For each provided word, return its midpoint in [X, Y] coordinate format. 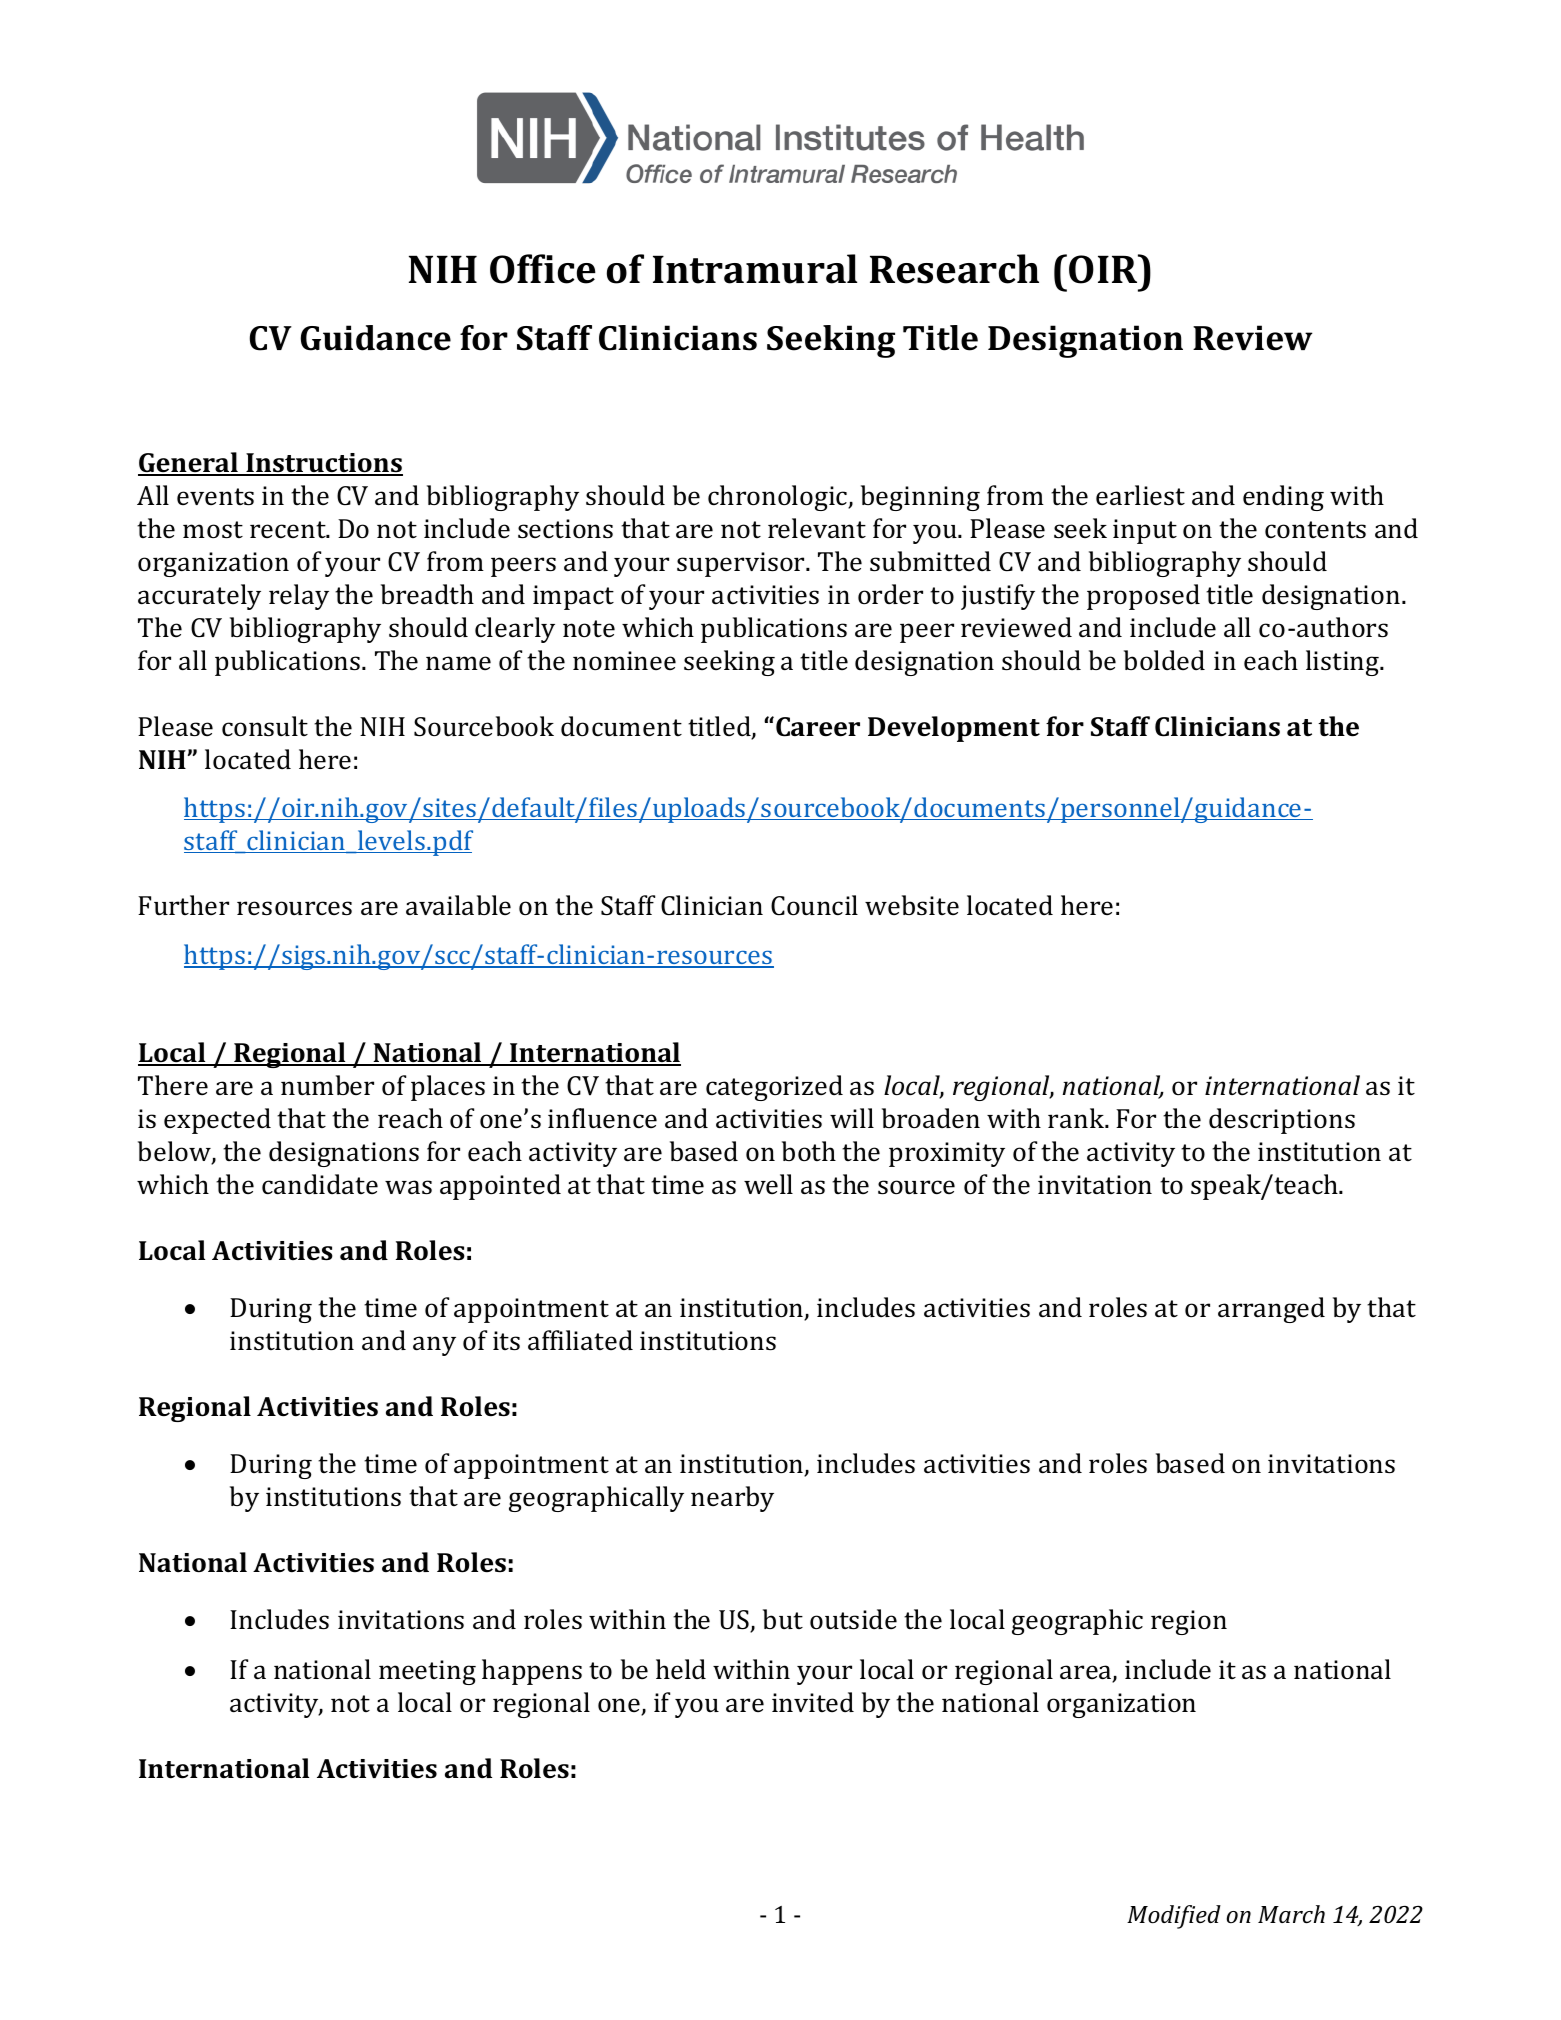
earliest [1140, 495]
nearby [732, 1499]
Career [818, 727]
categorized [774, 1088]
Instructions [323, 464]
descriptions [1282, 1121]
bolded [1164, 660]
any [434, 1346]
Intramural [755, 269]
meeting [427, 1672]
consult [265, 726]
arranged [1271, 1310]
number [327, 1085]
